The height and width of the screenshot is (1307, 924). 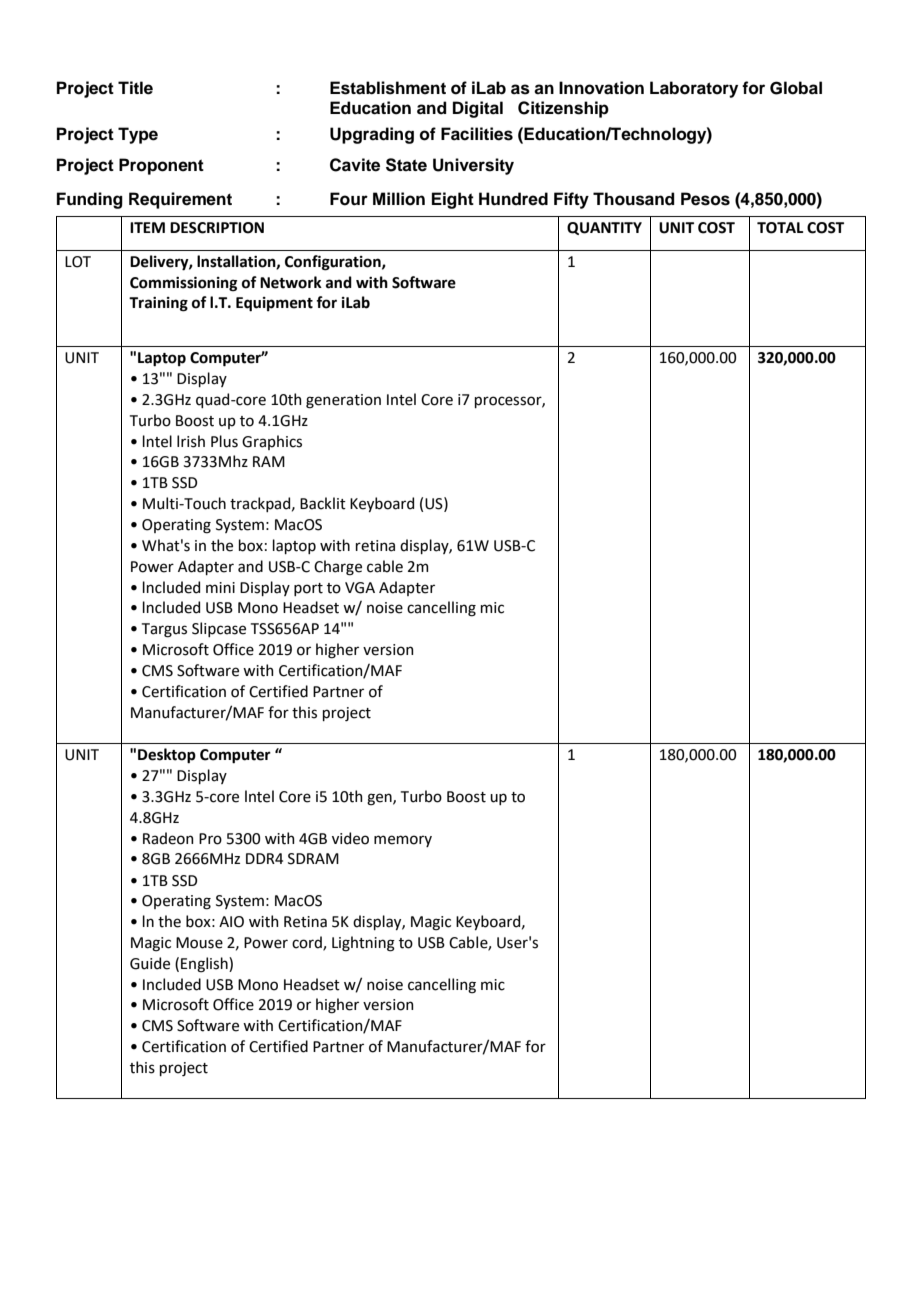 What do you see at coordinates (403, 841) in the screenshot?
I see `memory` at bounding box center [403, 841].
